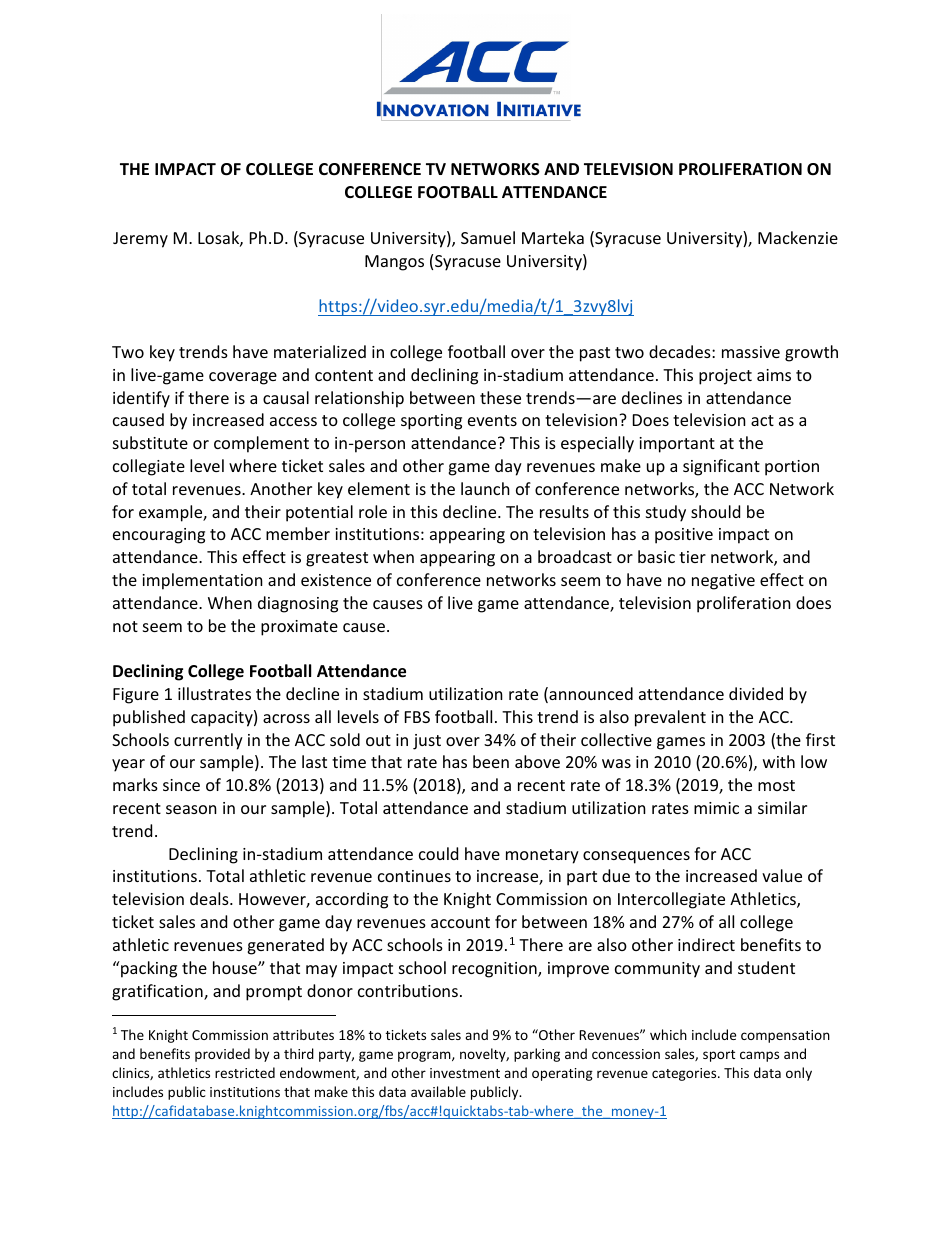 The width and height of the screenshot is (952, 1233). I want to click on season, so click(191, 809).
